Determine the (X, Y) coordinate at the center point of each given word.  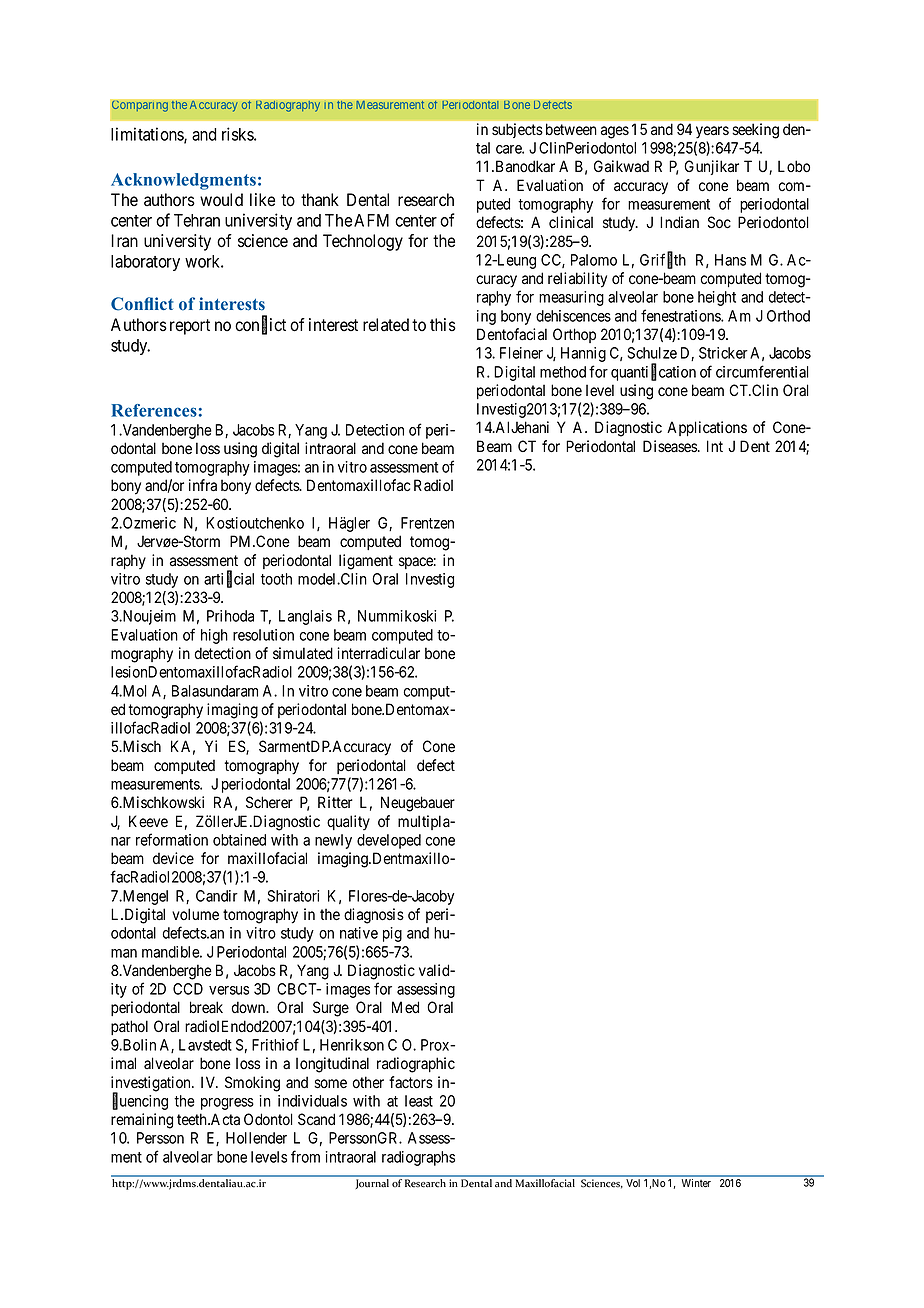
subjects (517, 130)
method (563, 372)
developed (389, 841)
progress (227, 1104)
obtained (239, 840)
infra (203, 485)
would (221, 200)
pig (392, 934)
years (712, 132)
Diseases (671, 446)
